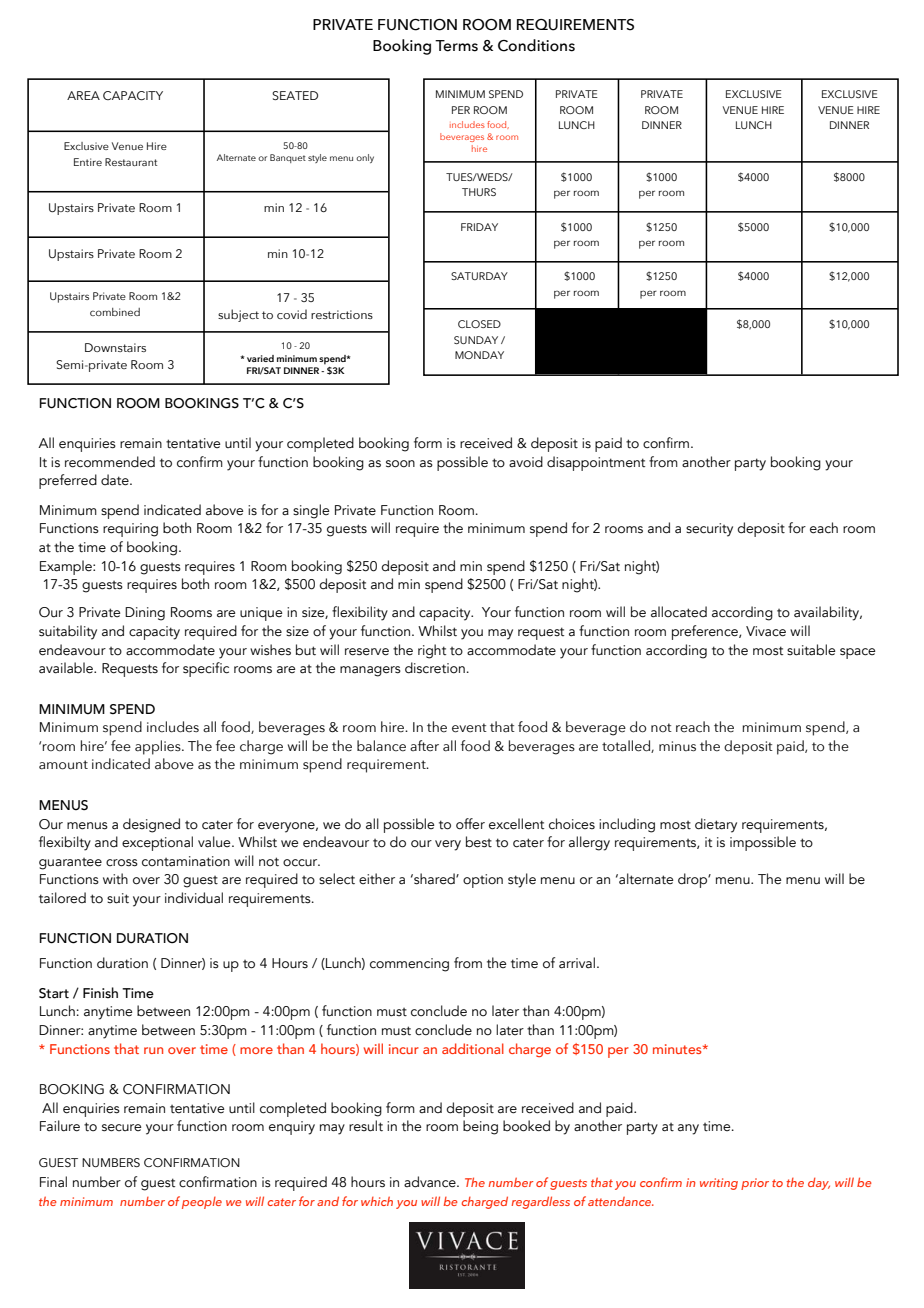 Image resolution: width=924 pixels, height=1308 pixels. I want to click on AREA, so click(83, 95).
